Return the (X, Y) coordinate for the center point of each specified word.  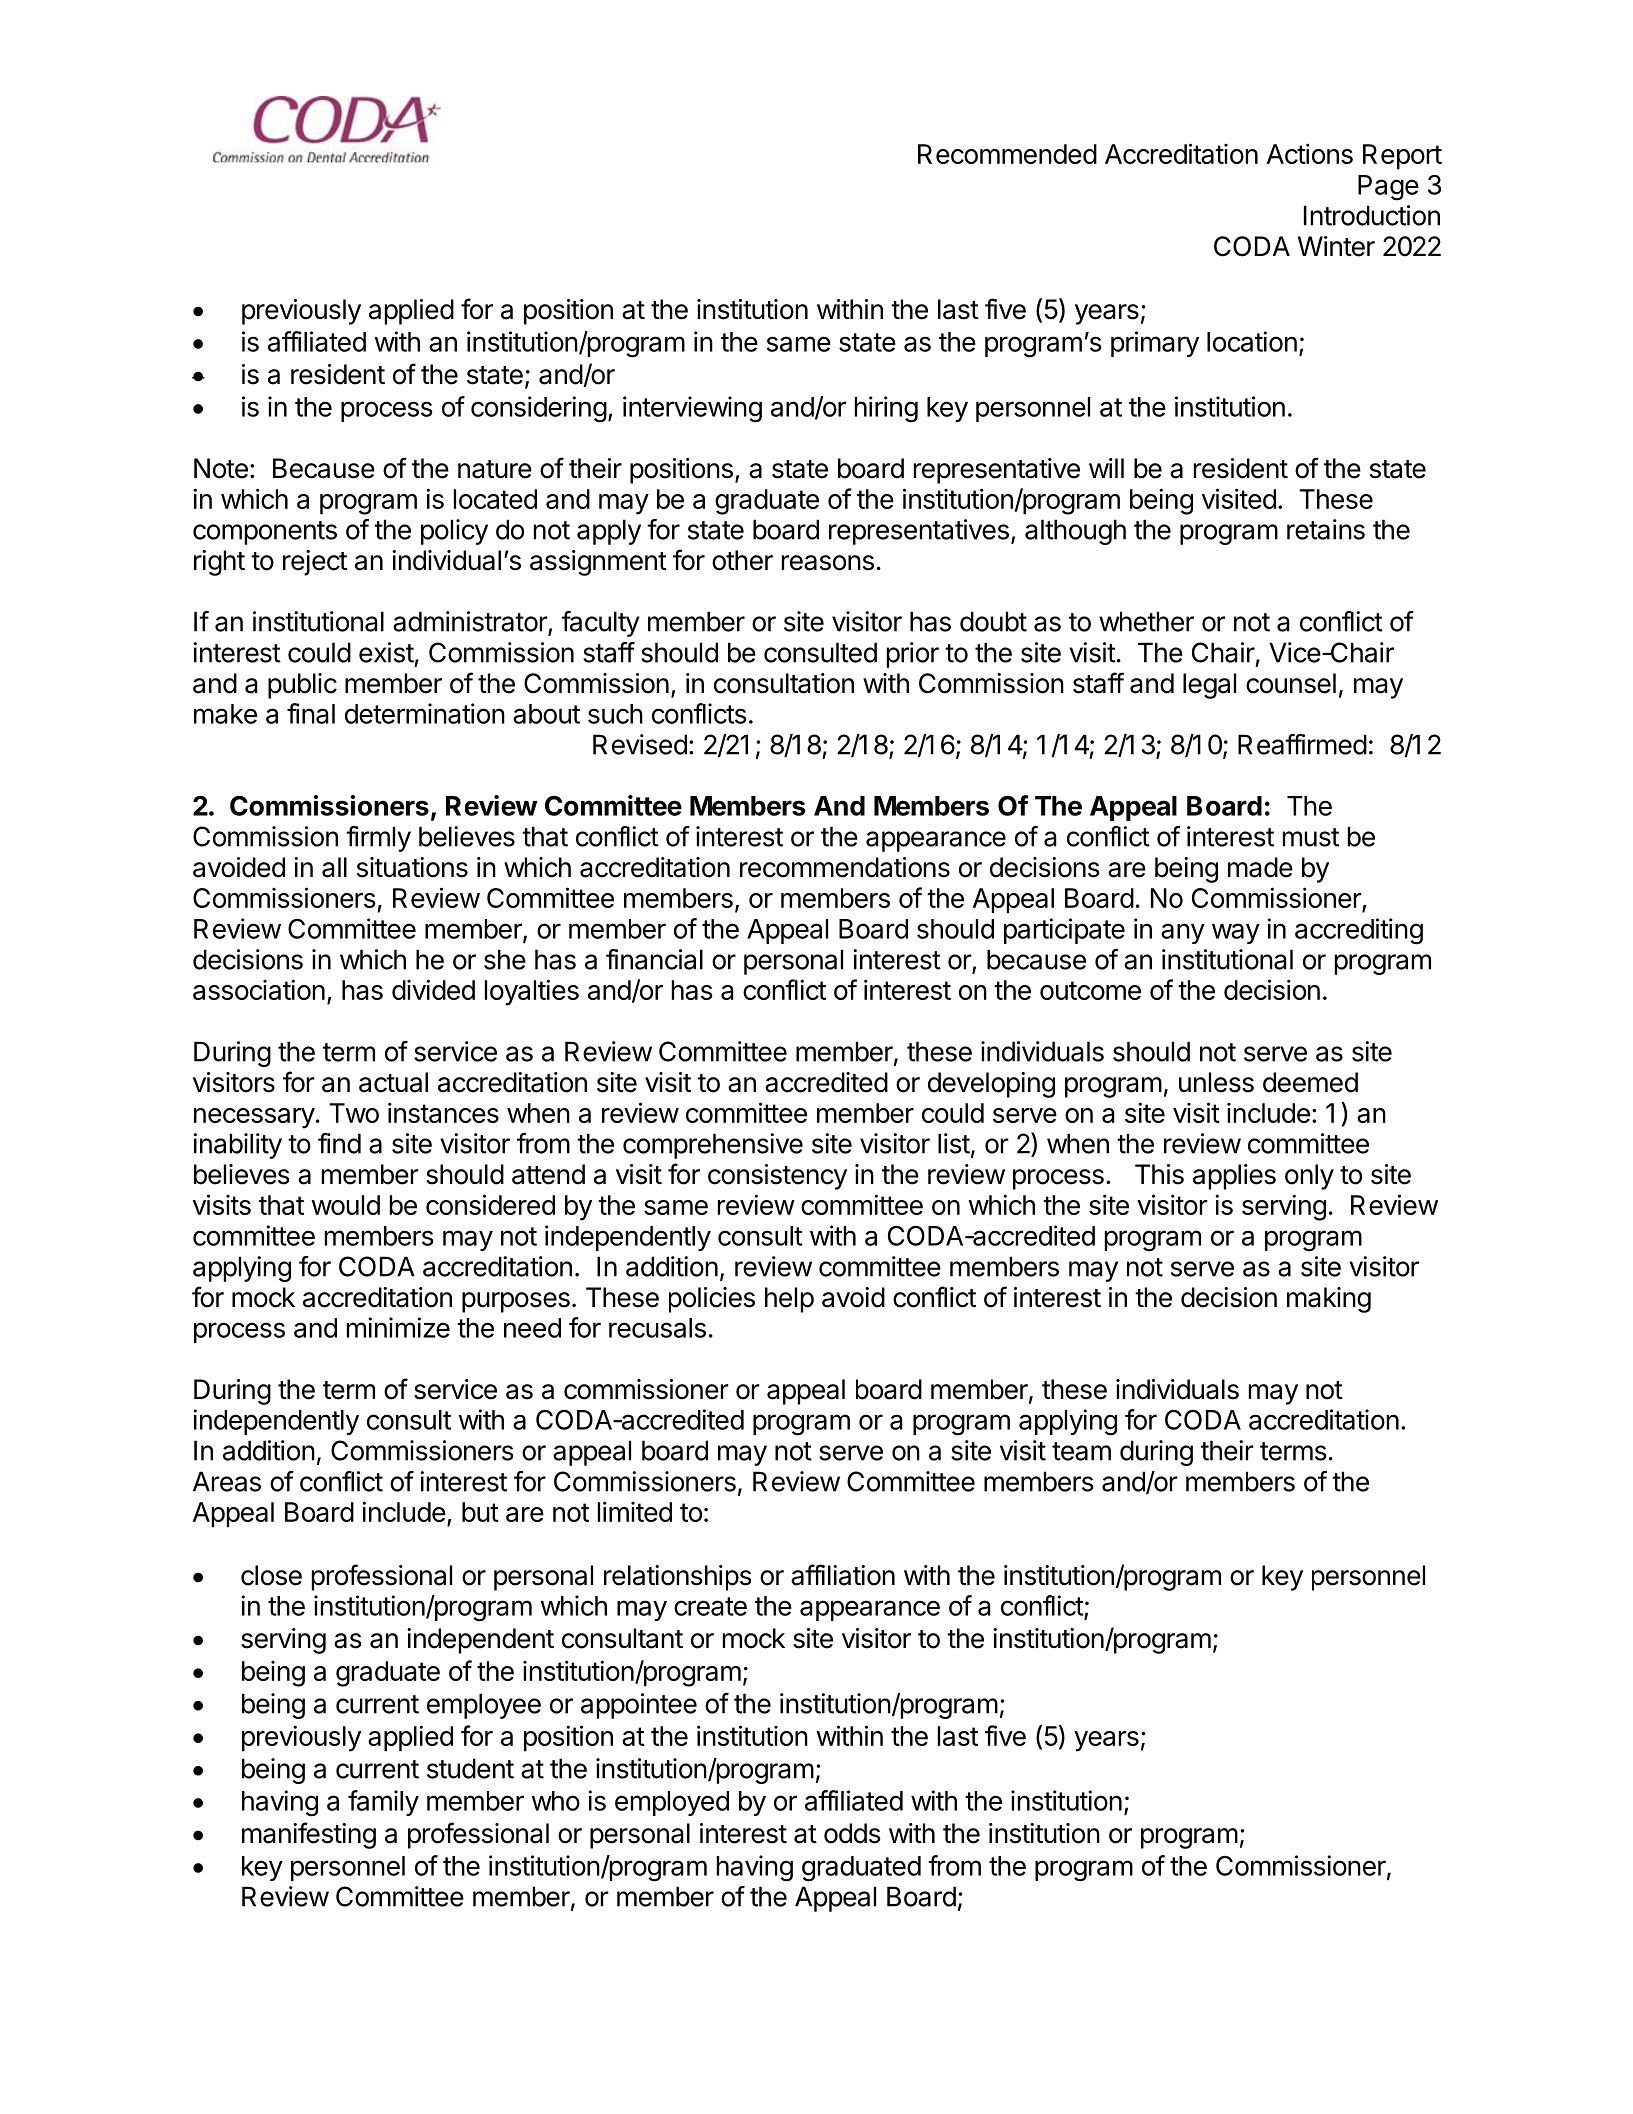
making (1329, 1300)
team (1081, 1451)
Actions (1310, 153)
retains (1326, 529)
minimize (398, 1327)
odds (852, 1833)
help (789, 1300)
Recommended (1007, 154)
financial (654, 959)
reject (315, 563)
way (1236, 933)
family (383, 1803)
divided (433, 989)
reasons (828, 563)
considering (539, 409)
